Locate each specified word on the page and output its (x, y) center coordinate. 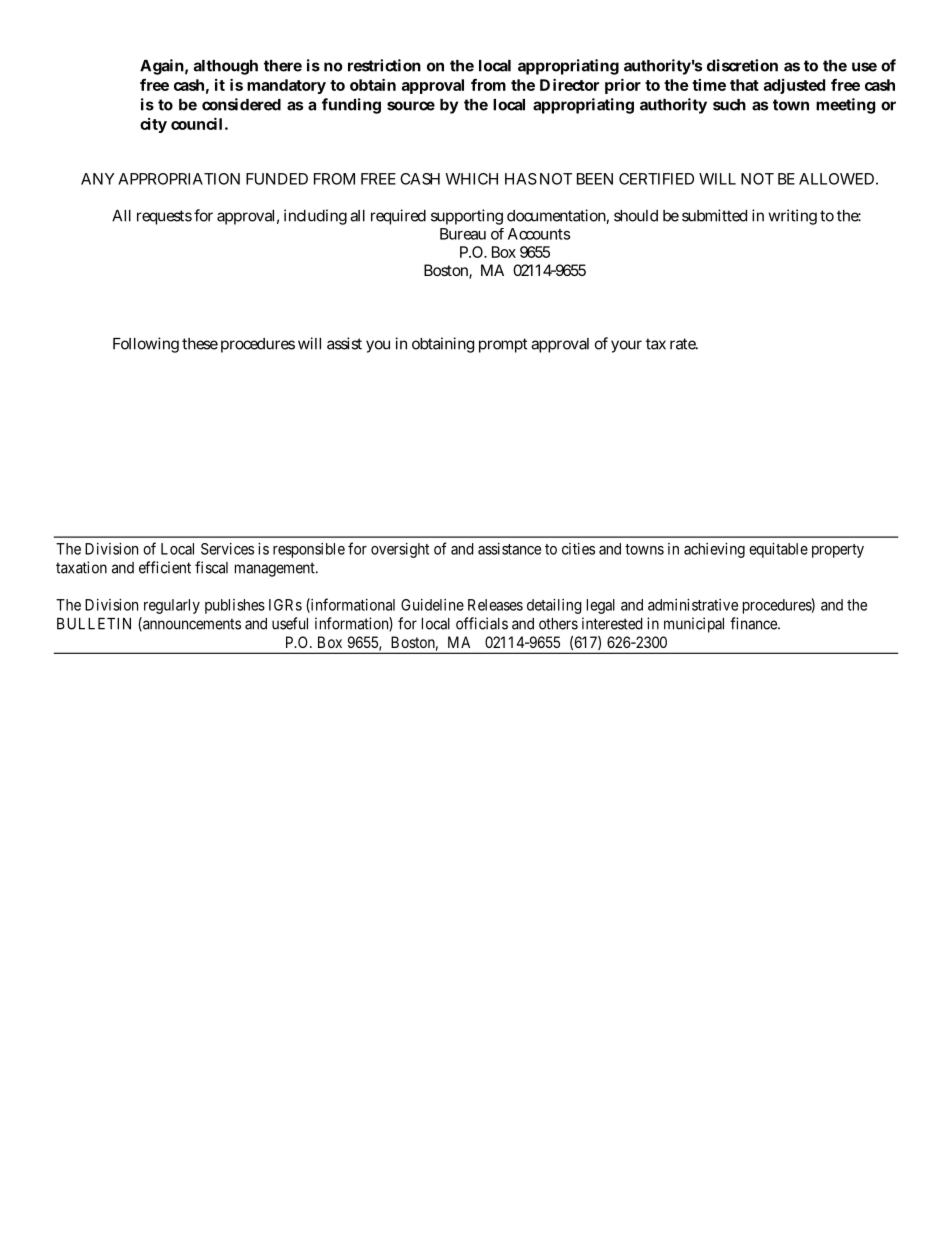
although (226, 67)
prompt (503, 345)
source (411, 106)
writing (792, 217)
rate (684, 344)
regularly (172, 606)
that (744, 85)
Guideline (432, 605)
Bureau (463, 234)
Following (146, 345)
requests (164, 217)
